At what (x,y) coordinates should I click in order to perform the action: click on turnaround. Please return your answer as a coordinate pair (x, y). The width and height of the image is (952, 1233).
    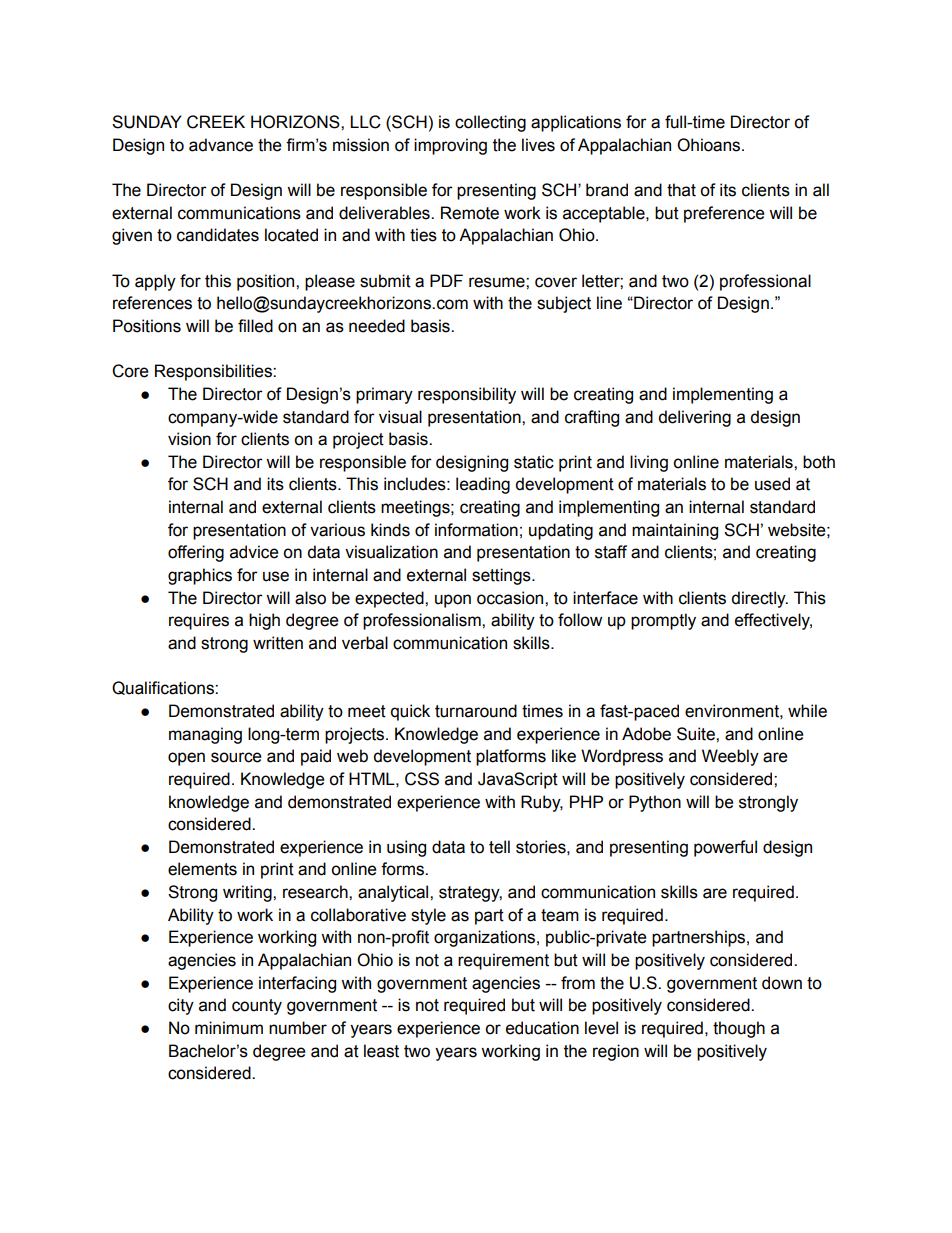
    Looking at the image, I should click on (476, 711).
